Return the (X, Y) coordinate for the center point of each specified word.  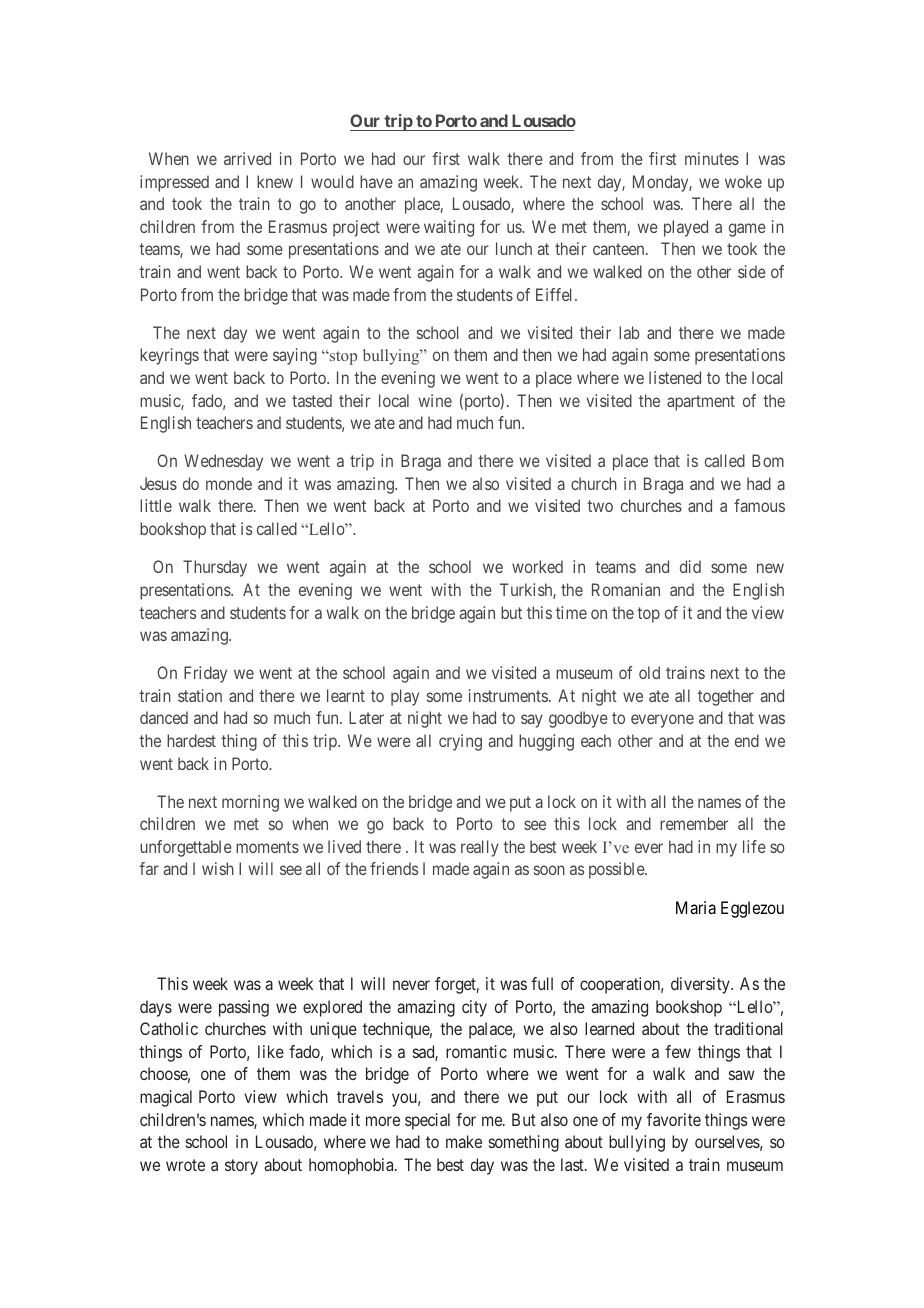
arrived (247, 158)
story (241, 1167)
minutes (712, 158)
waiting (449, 228)
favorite (674, 1119)
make (464, 1141)
